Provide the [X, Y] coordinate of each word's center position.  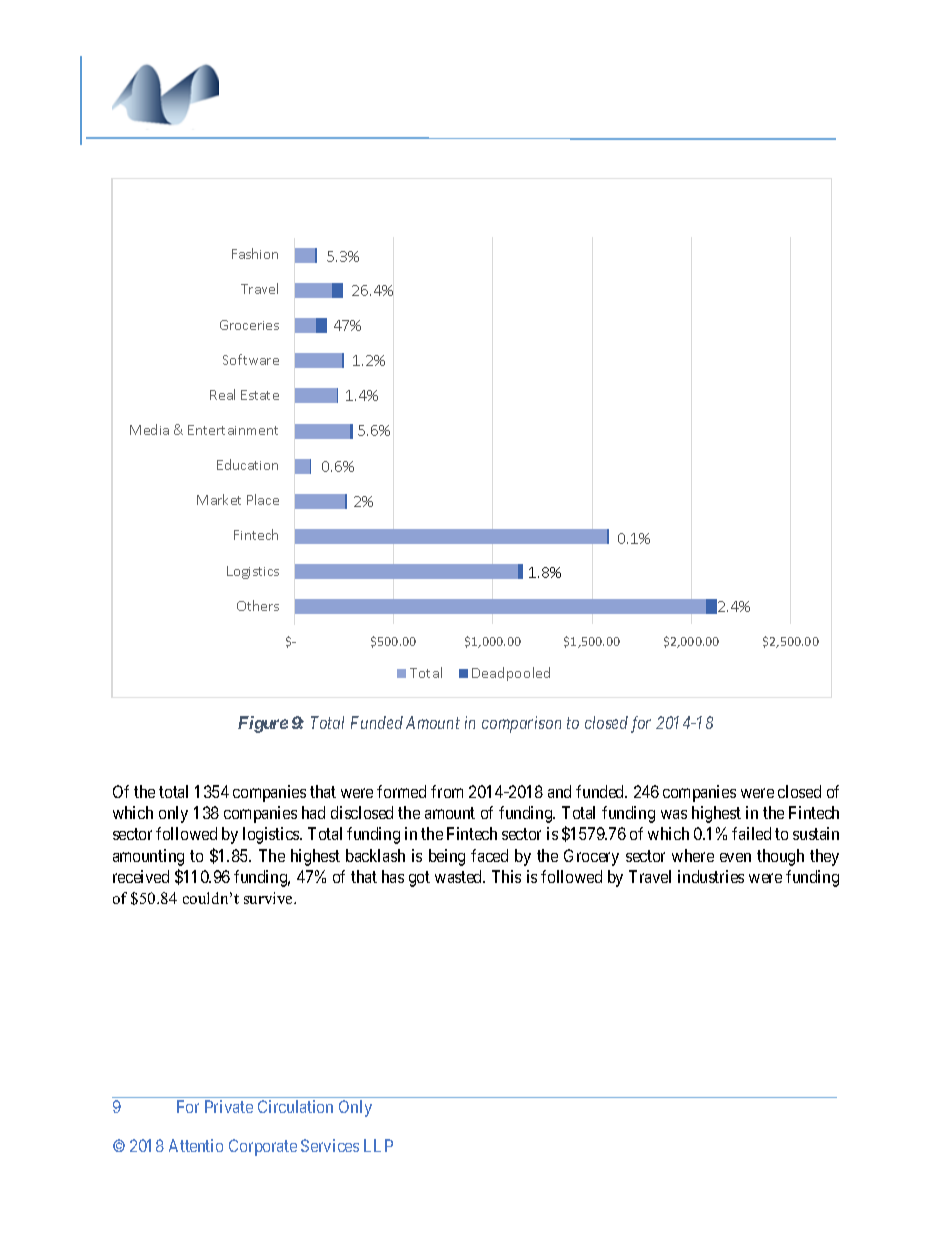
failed [751, 833]
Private [229, 1106]
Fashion [255, 253]
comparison [521, 724]
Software [251, 359]
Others [258, 605]
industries [711, 876]
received [141, 876]
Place [263, 499]
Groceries [249, 325]
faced [489, 855]
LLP [378, 1145]
